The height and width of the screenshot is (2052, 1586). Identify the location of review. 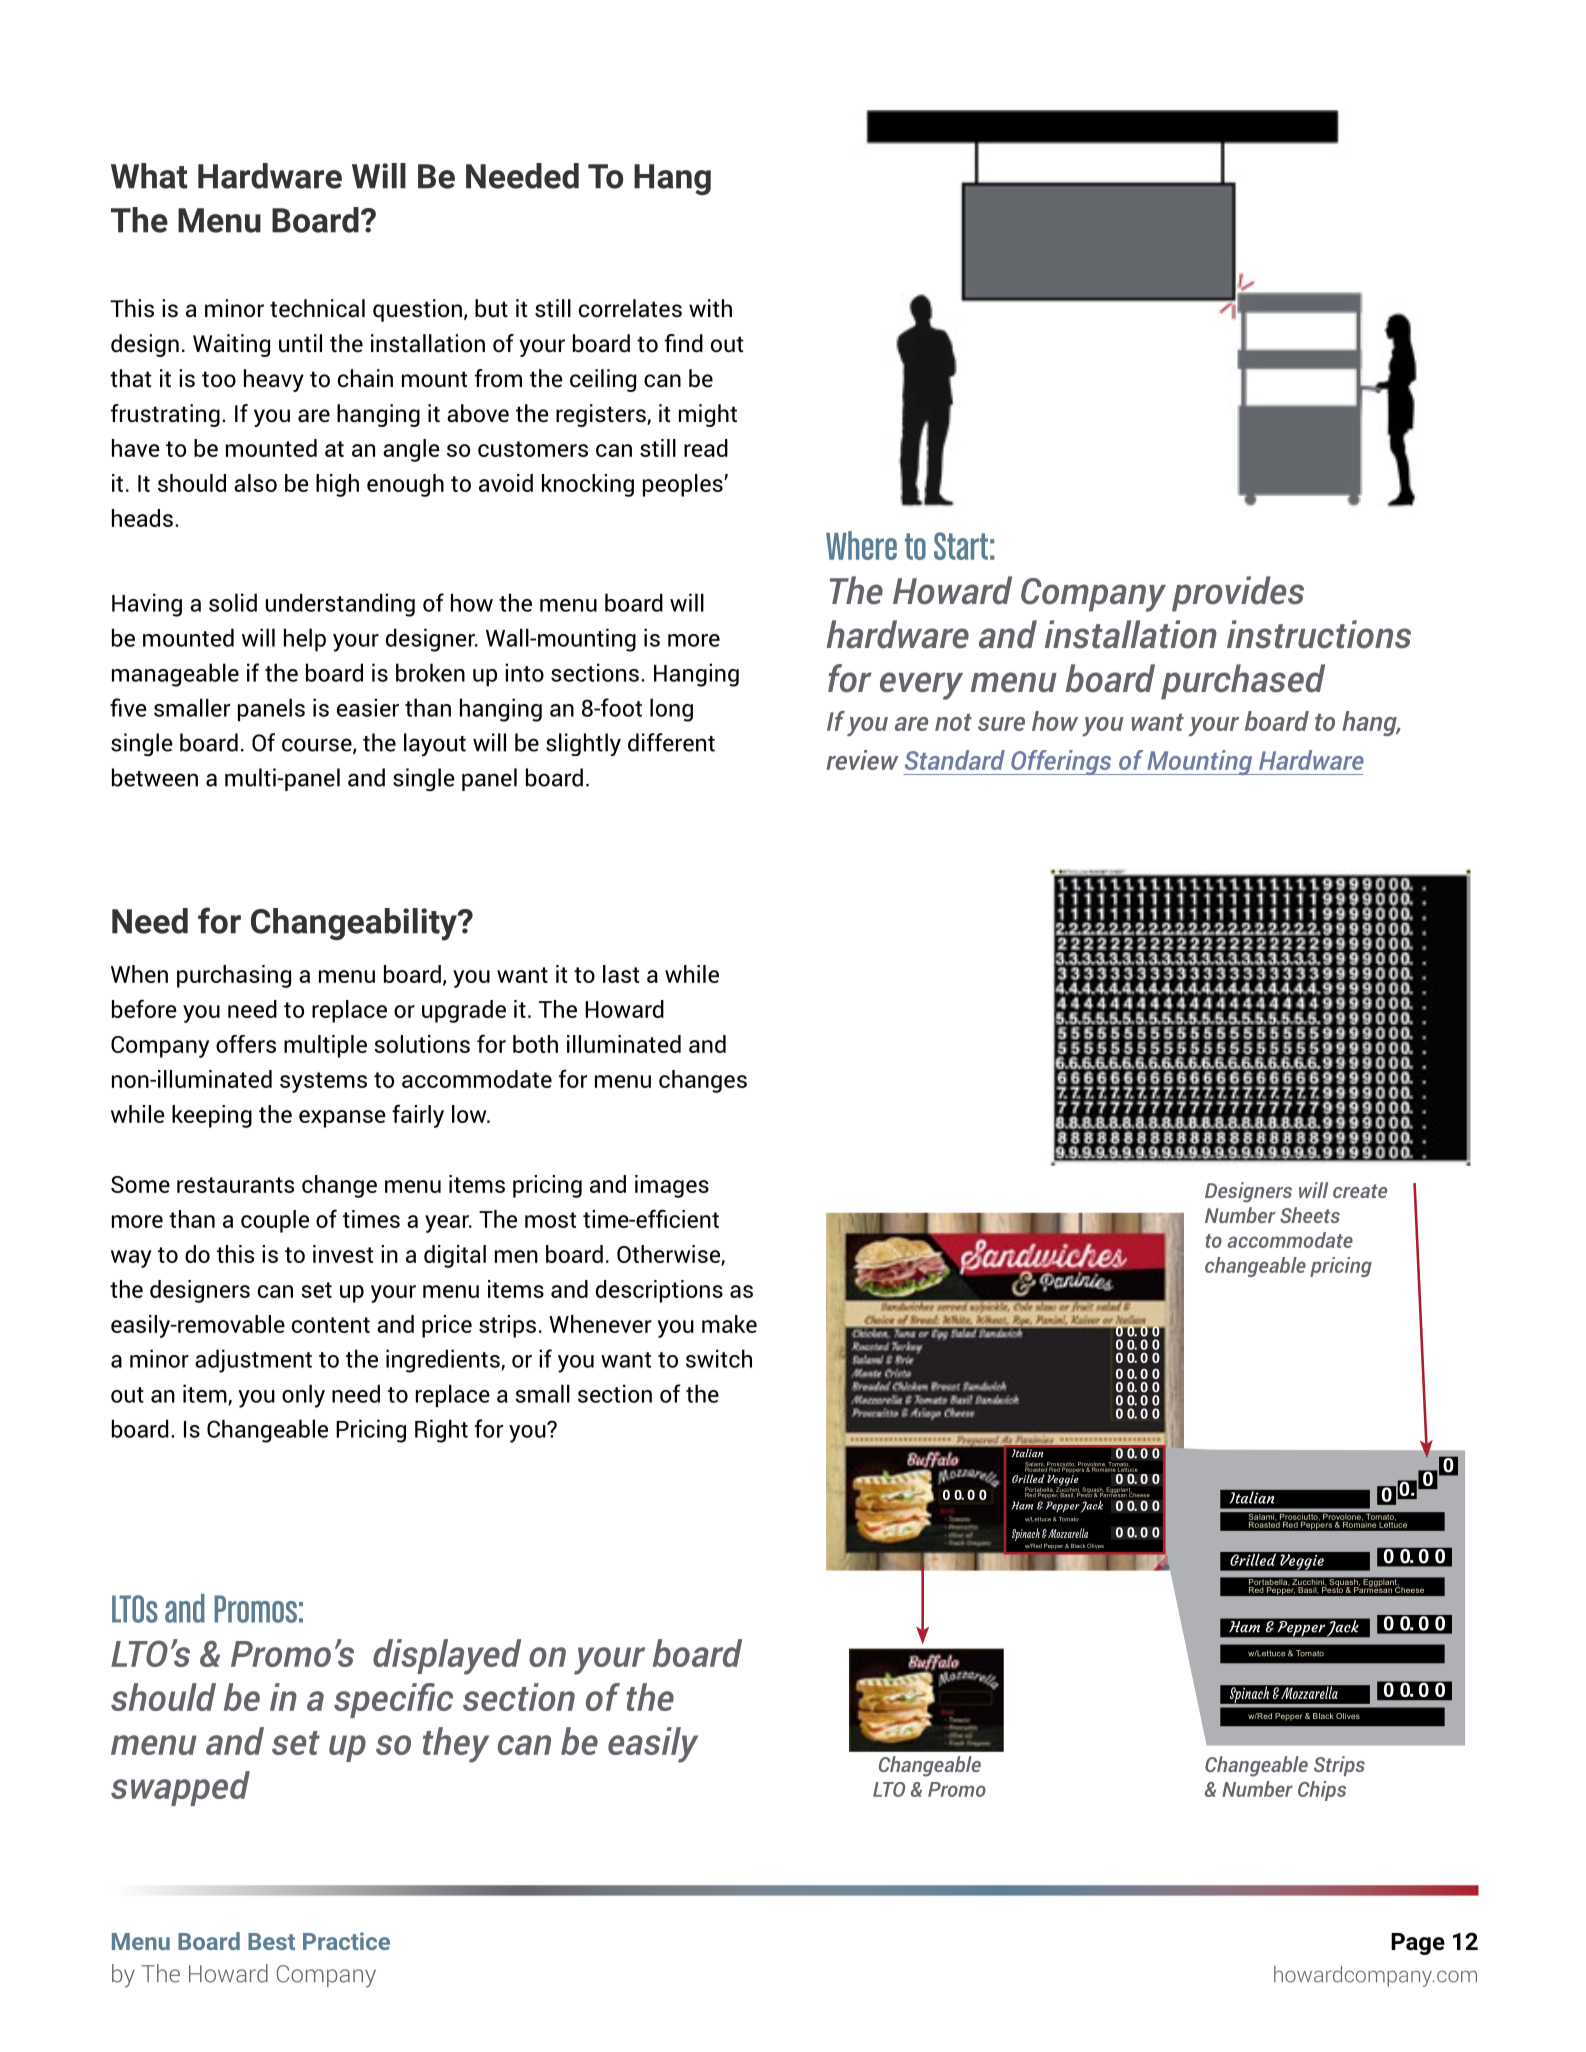
(862, 760).
